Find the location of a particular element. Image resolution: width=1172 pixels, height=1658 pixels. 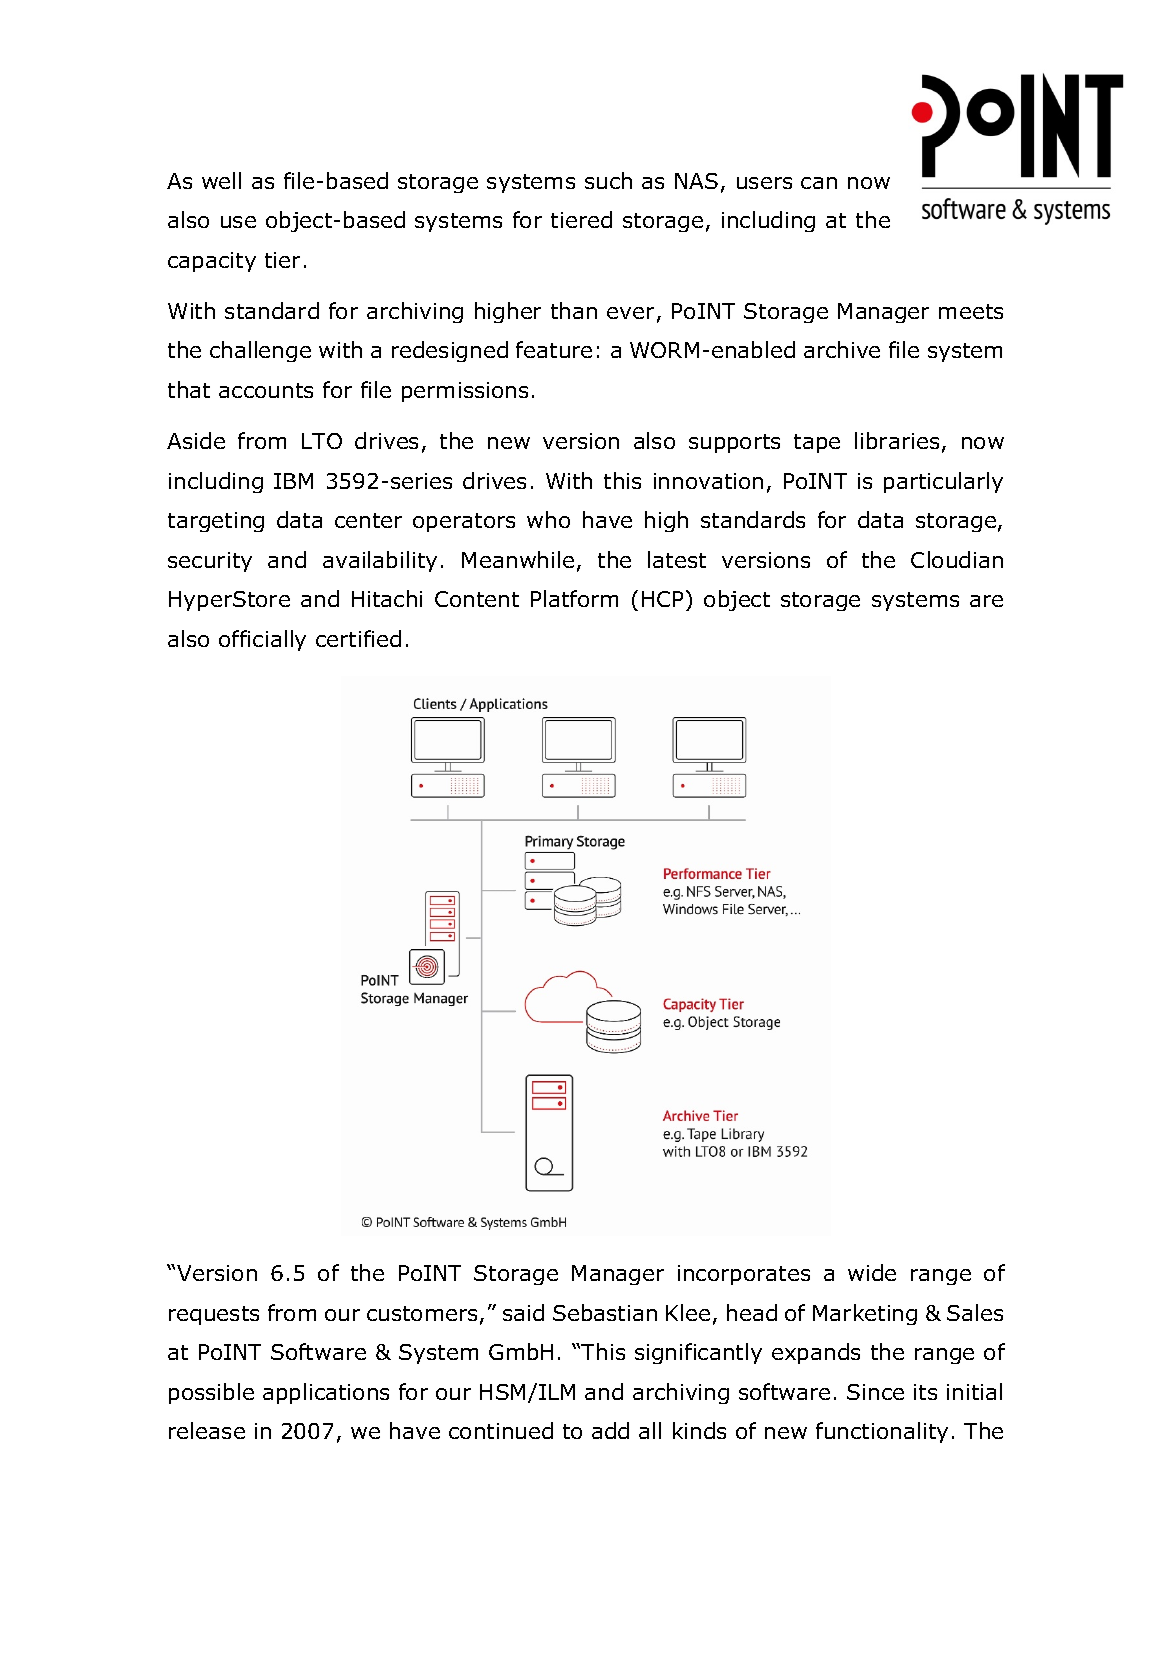

particularly is located at coordinates (943, 482).
